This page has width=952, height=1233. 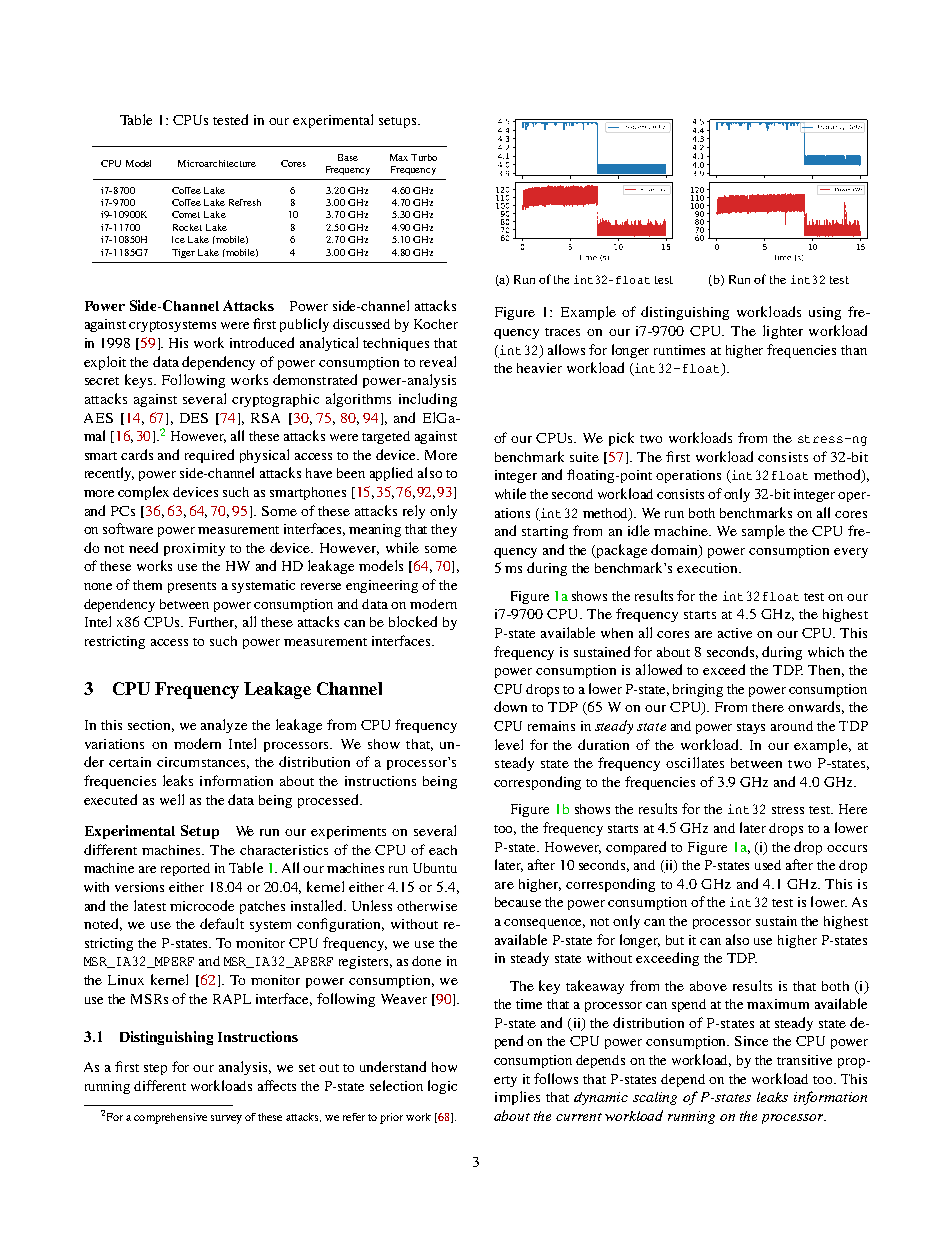 What do you see at coordinates (186, 214) in the page?
I see `Comet` at bounding box center [186, 214].
